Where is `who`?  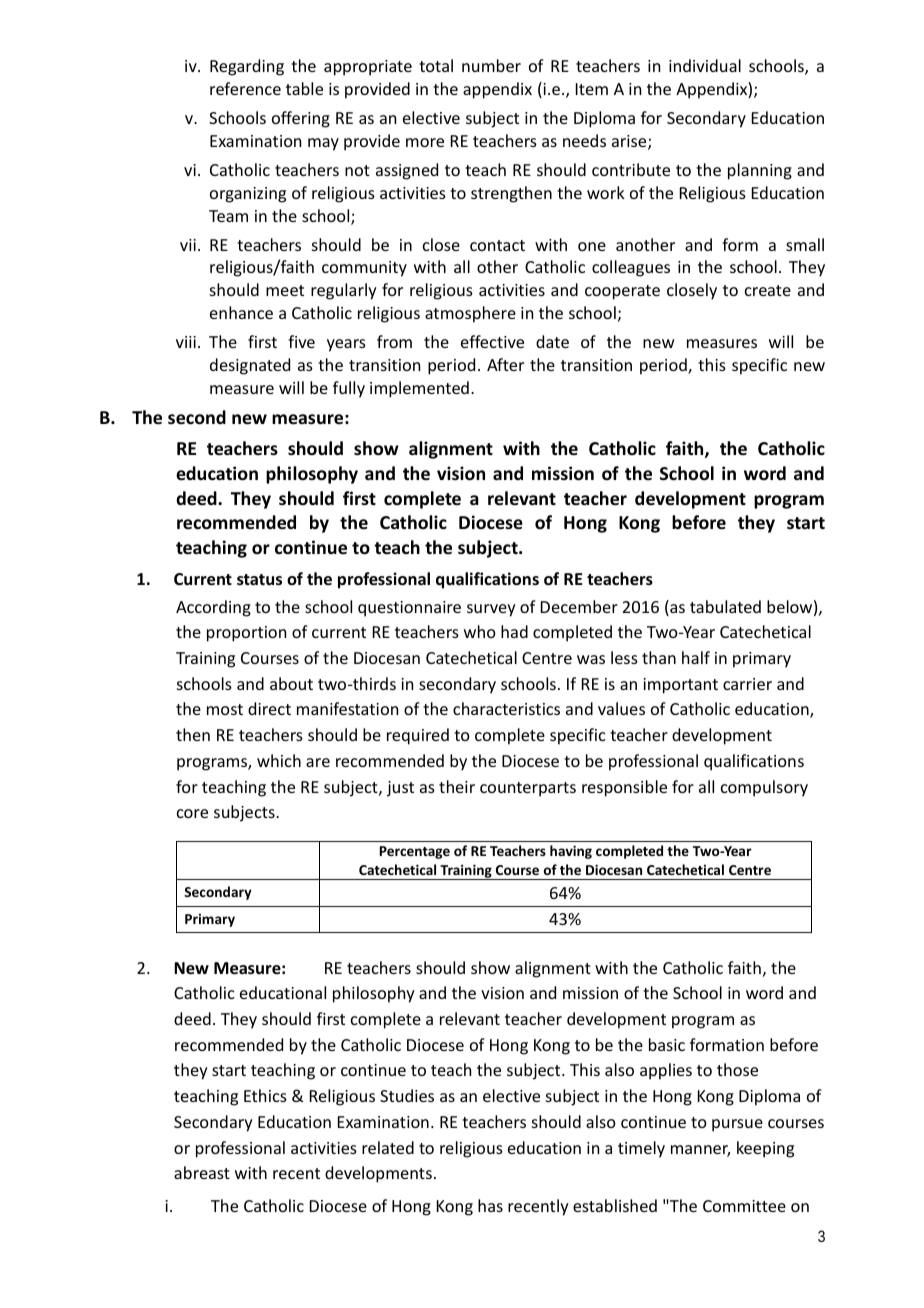
who is located at coordinates (480, 631).
